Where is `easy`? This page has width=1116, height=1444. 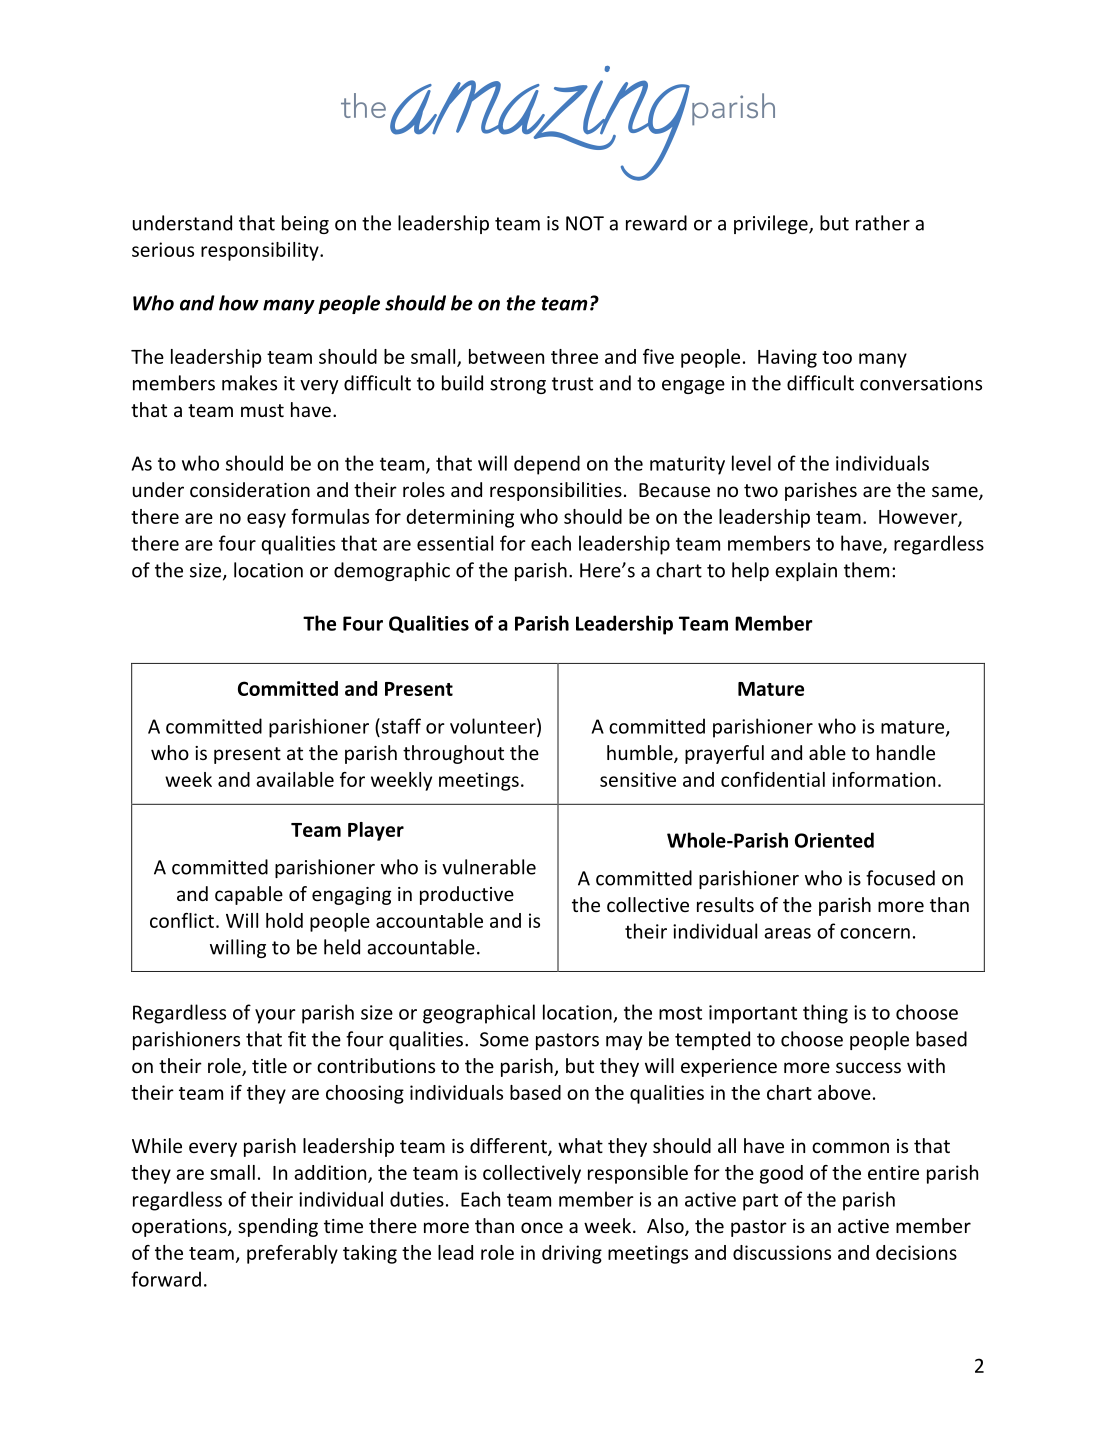
easy is located at coordinates (266, 520).
